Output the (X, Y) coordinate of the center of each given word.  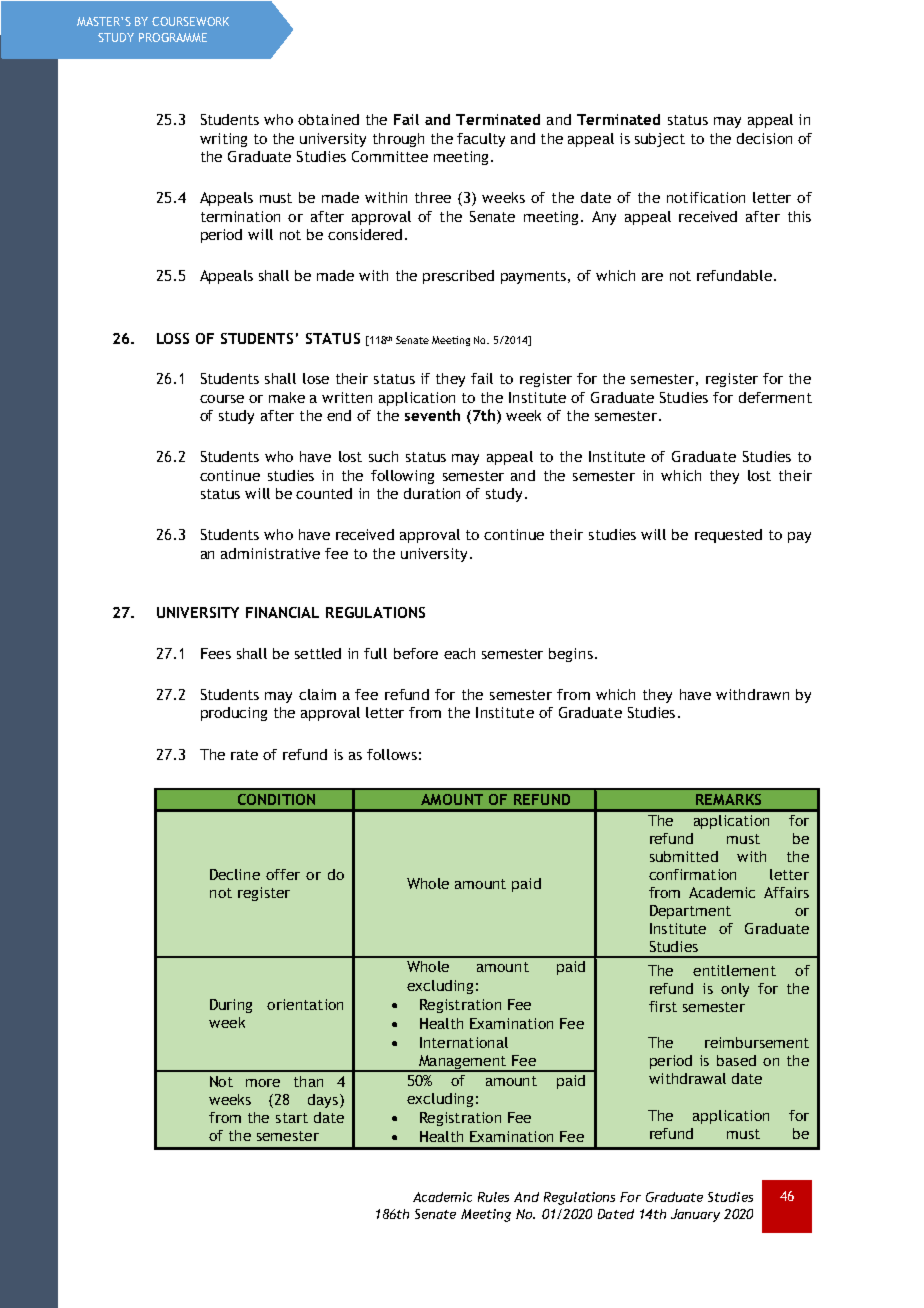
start (292, 1118)
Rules (493, 1197)
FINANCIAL (282, 612)
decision (764, 138)
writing (223, 140)
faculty (481, 140)
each (459, 653)
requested (728, 536)
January (695, 1215)
